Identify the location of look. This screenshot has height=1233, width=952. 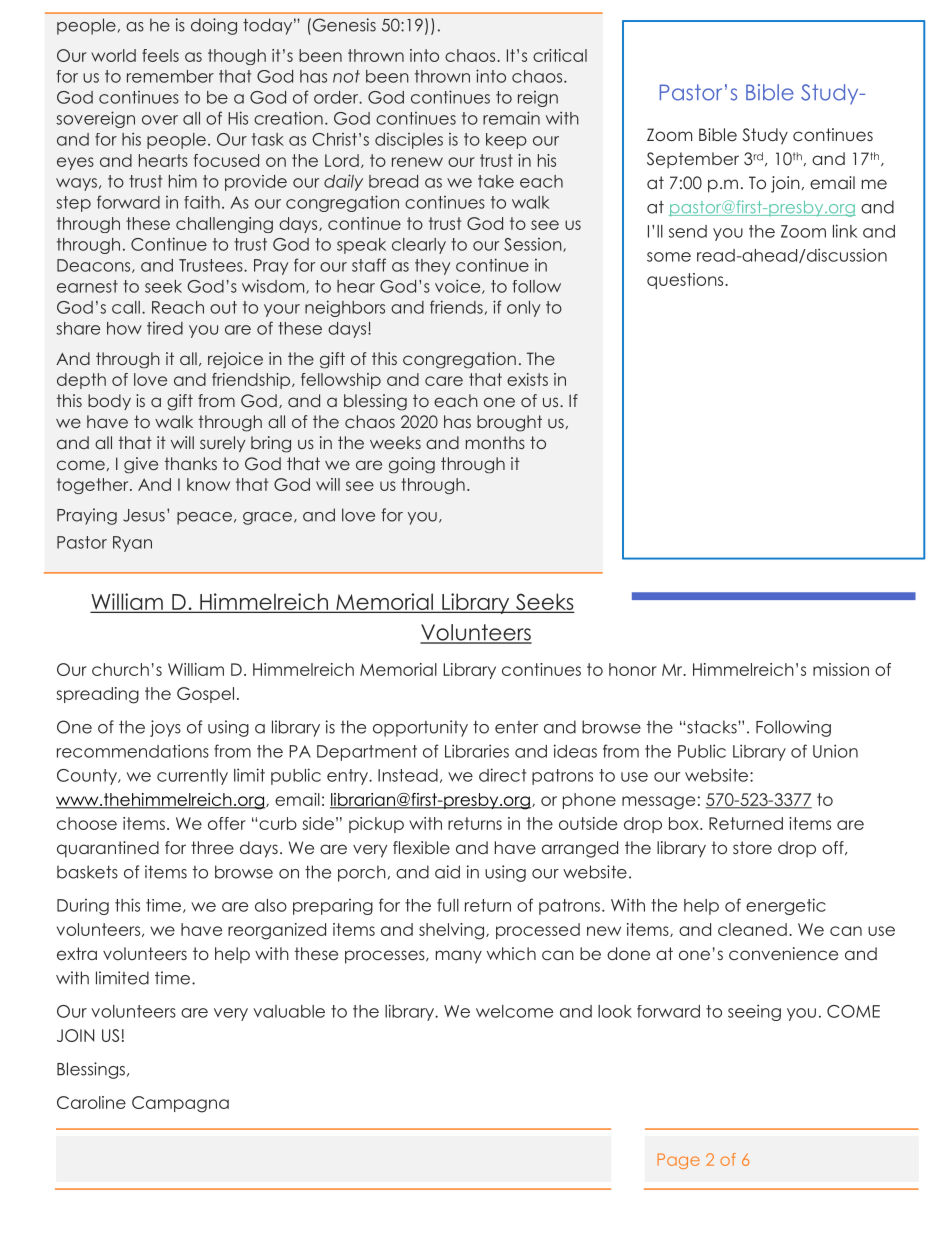
(615, 1011).
